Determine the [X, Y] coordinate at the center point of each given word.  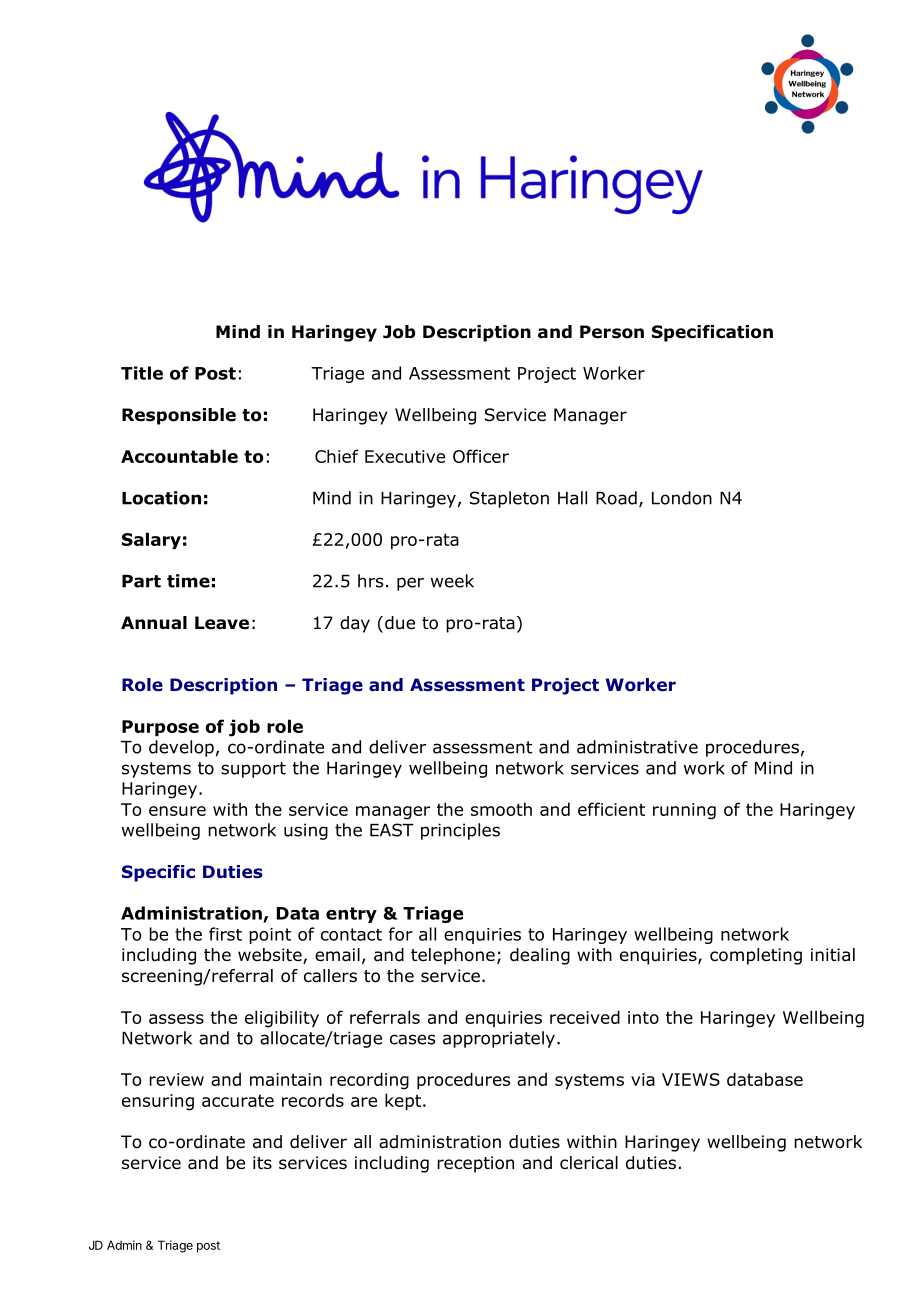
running [684, 811]
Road [616, 498]
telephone [453, 956]
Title [142, 373]
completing [756, 956]
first [225, 934]
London [682, 498]
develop [181, 748]
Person [612, 332]
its [262, 1162]
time [188, 581]
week [452, 581]
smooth [501, 809]
